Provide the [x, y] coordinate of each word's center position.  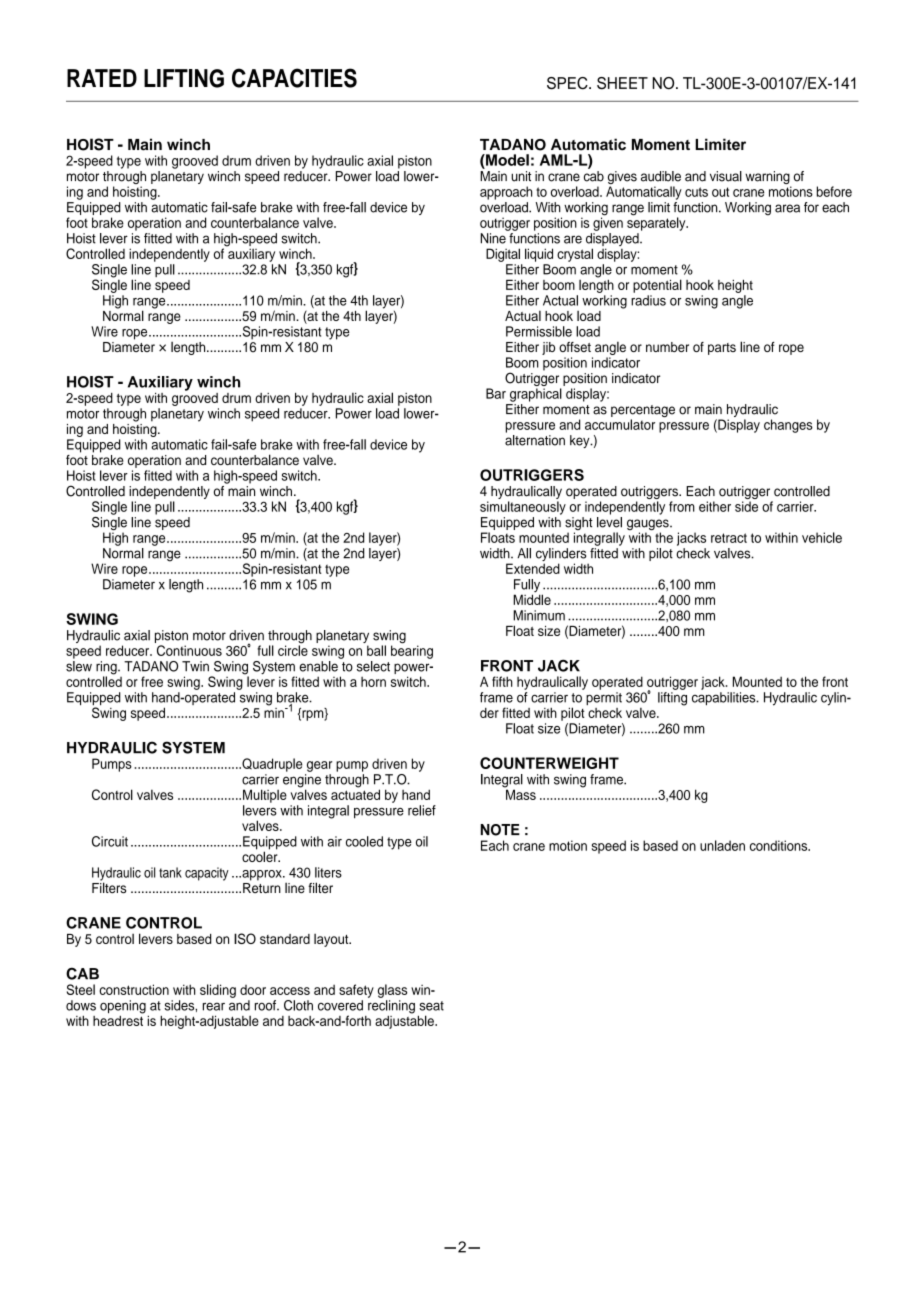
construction [134, 989]
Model [506, 160]
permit [604, 698]
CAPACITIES [294, 78]
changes [788, 426]
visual [726, 176]
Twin [195, 666]
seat [431, 1006]
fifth [502, 681]
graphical [536, 395]
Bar [496, 393]
